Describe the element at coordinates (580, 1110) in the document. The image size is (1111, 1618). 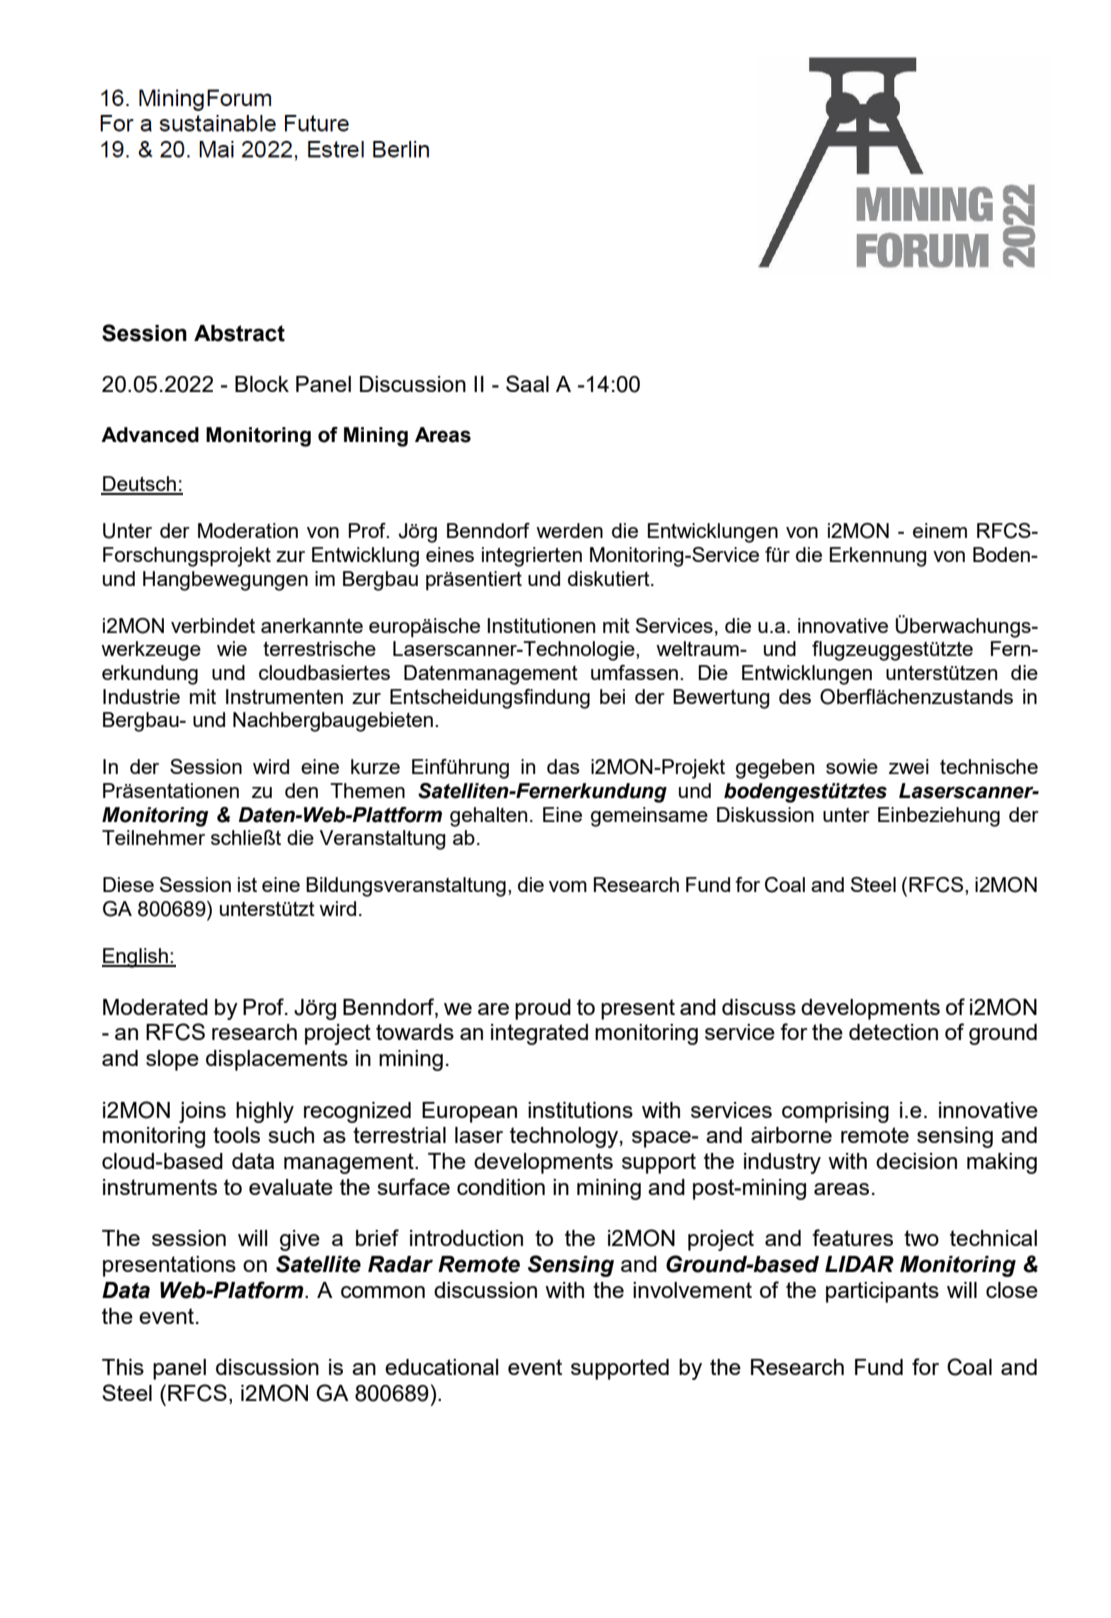
I see `institutions` at that location.
